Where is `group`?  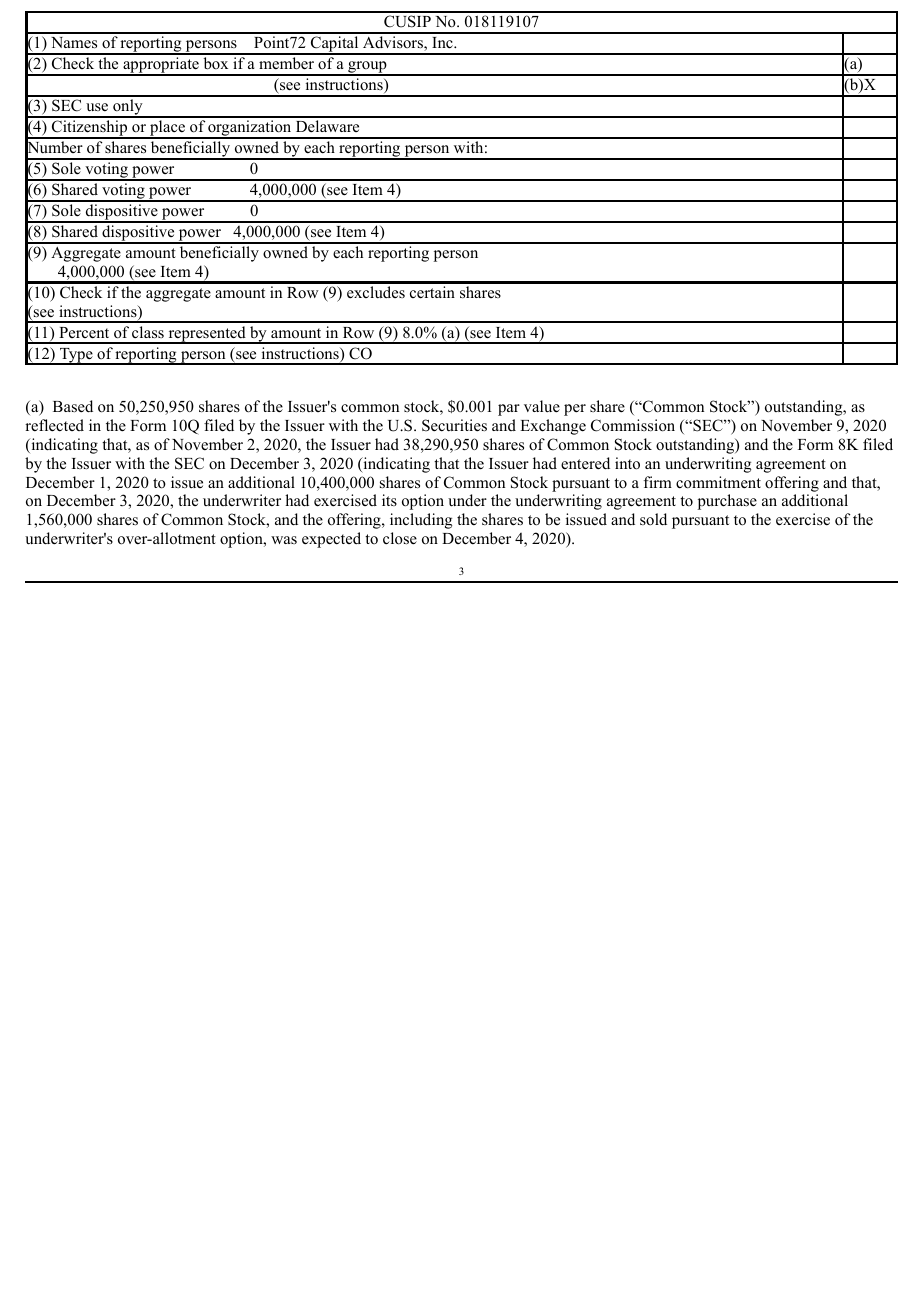 group is located at coordinates (367, 68).
